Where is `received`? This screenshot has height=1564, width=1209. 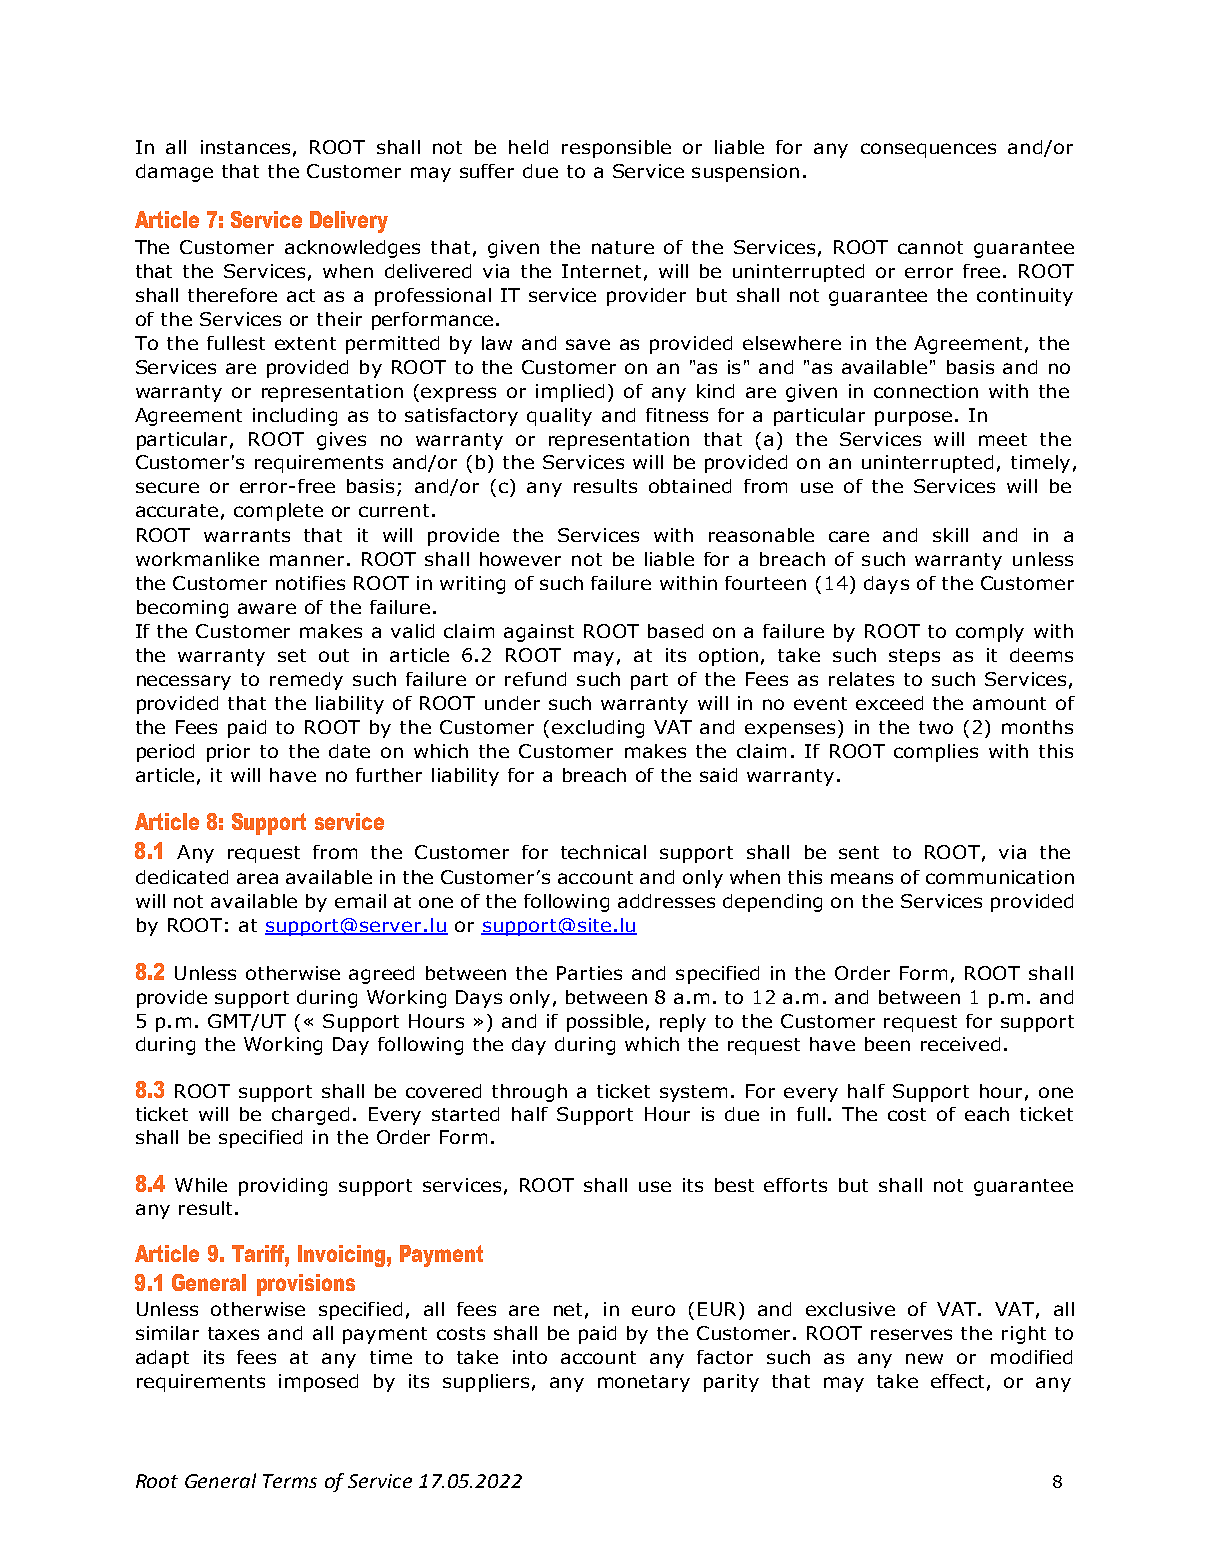
received is located at coordinates (960, 1044).
